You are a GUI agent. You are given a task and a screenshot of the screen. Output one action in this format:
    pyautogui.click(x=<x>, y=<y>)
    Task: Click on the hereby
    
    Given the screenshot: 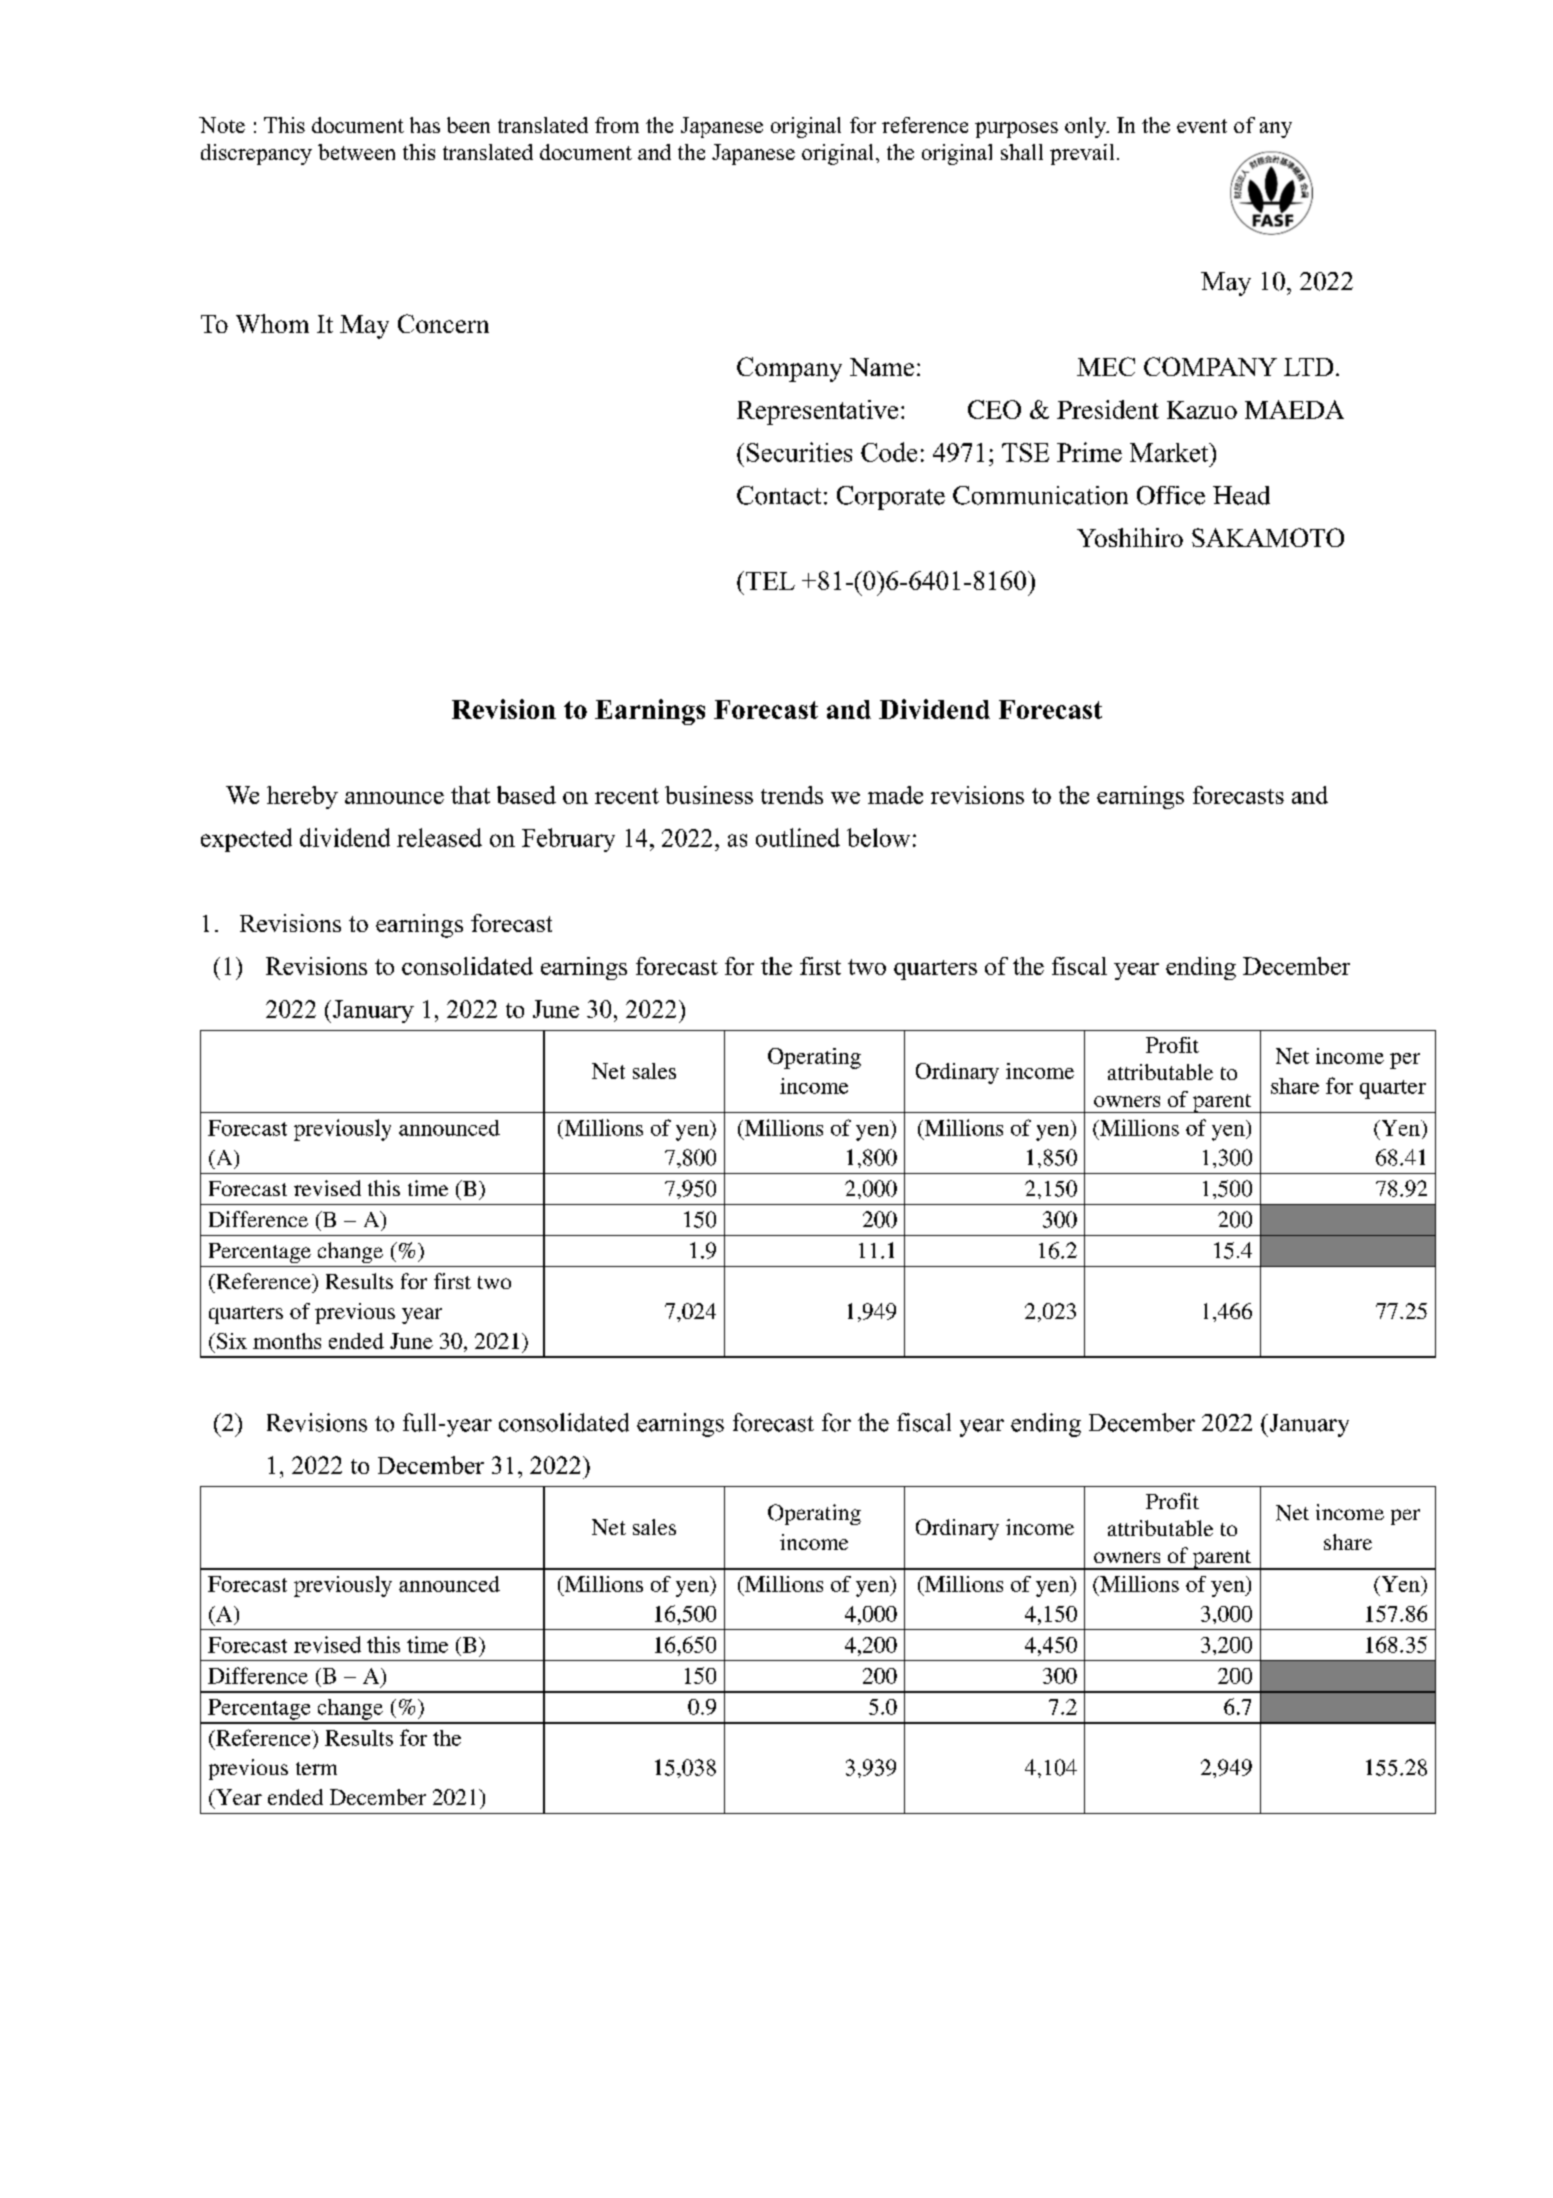 What is the action you would take?
    pyautogui.click(x=302, y=797)
